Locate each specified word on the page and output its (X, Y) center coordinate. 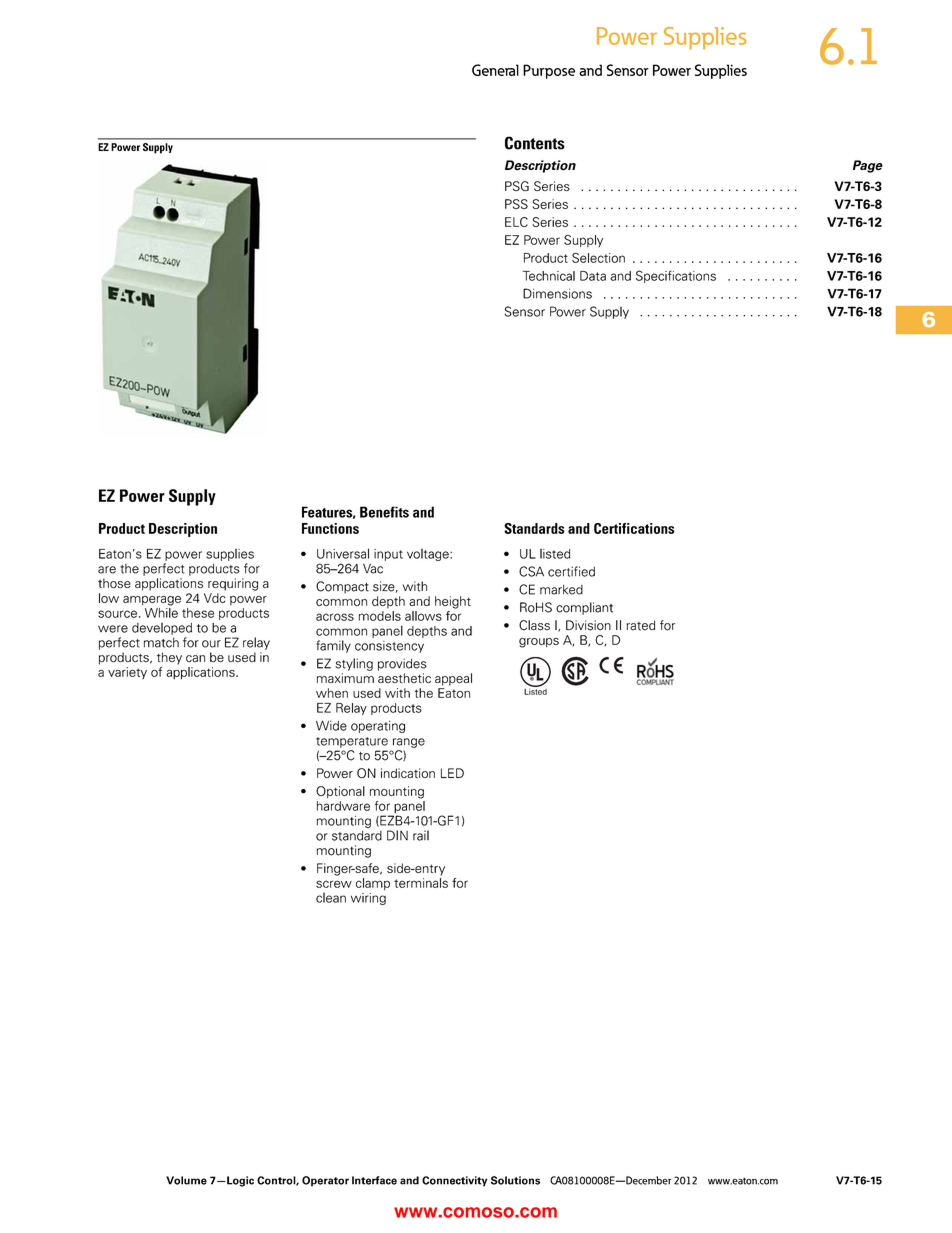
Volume (186, 1180)
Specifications (676, 276)
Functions (330, 528)
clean (331, 898)
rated (640, 625)
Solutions (515, 1180)
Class (534, 625)
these (198, 613)
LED (452, 773)
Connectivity (454, 1181)
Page (868, 166)
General (495, 70)
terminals (421, 883)
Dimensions (557, 293)
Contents (535, 143)
